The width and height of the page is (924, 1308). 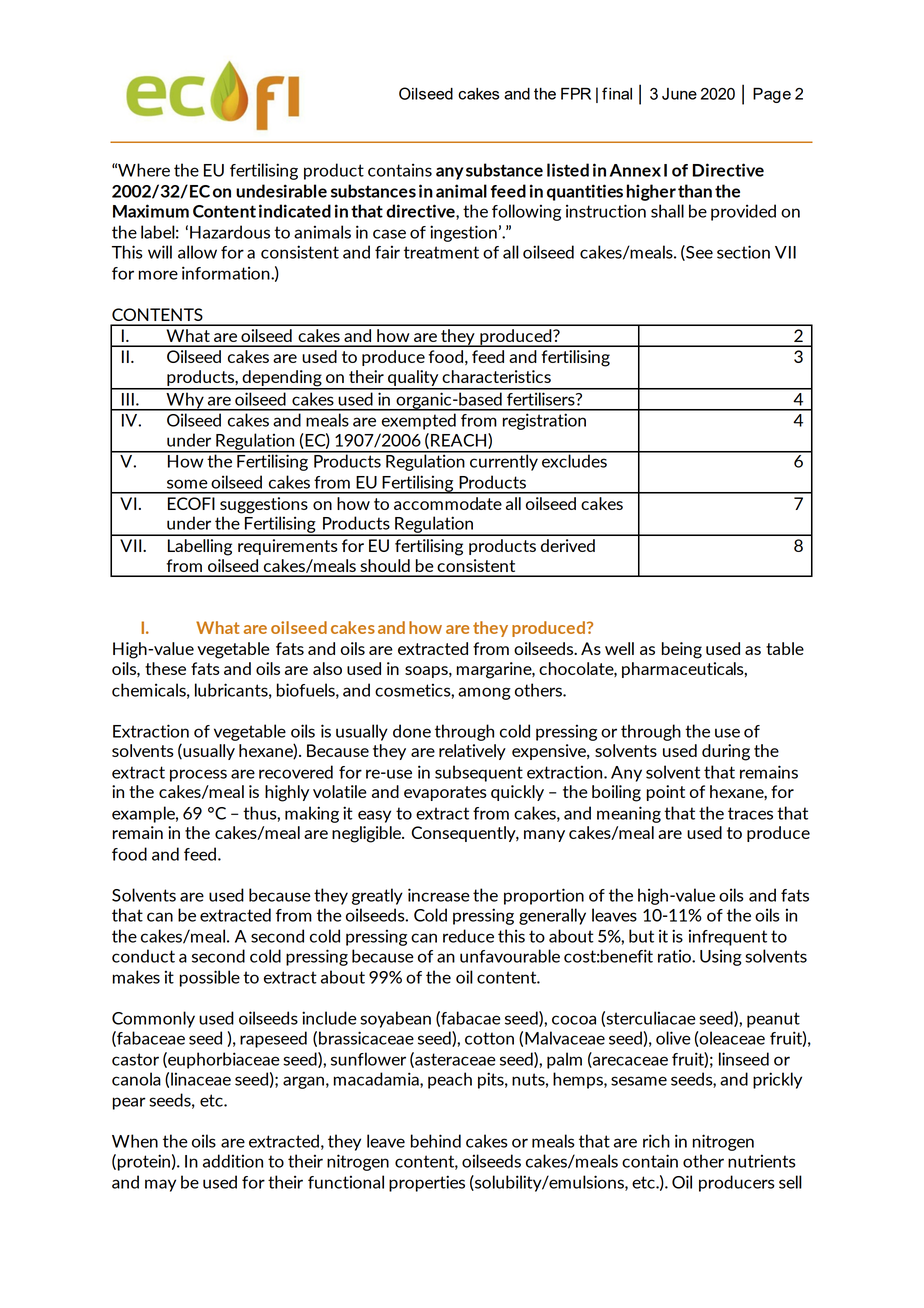 I want to click on these, so click(x=165, y=668).
